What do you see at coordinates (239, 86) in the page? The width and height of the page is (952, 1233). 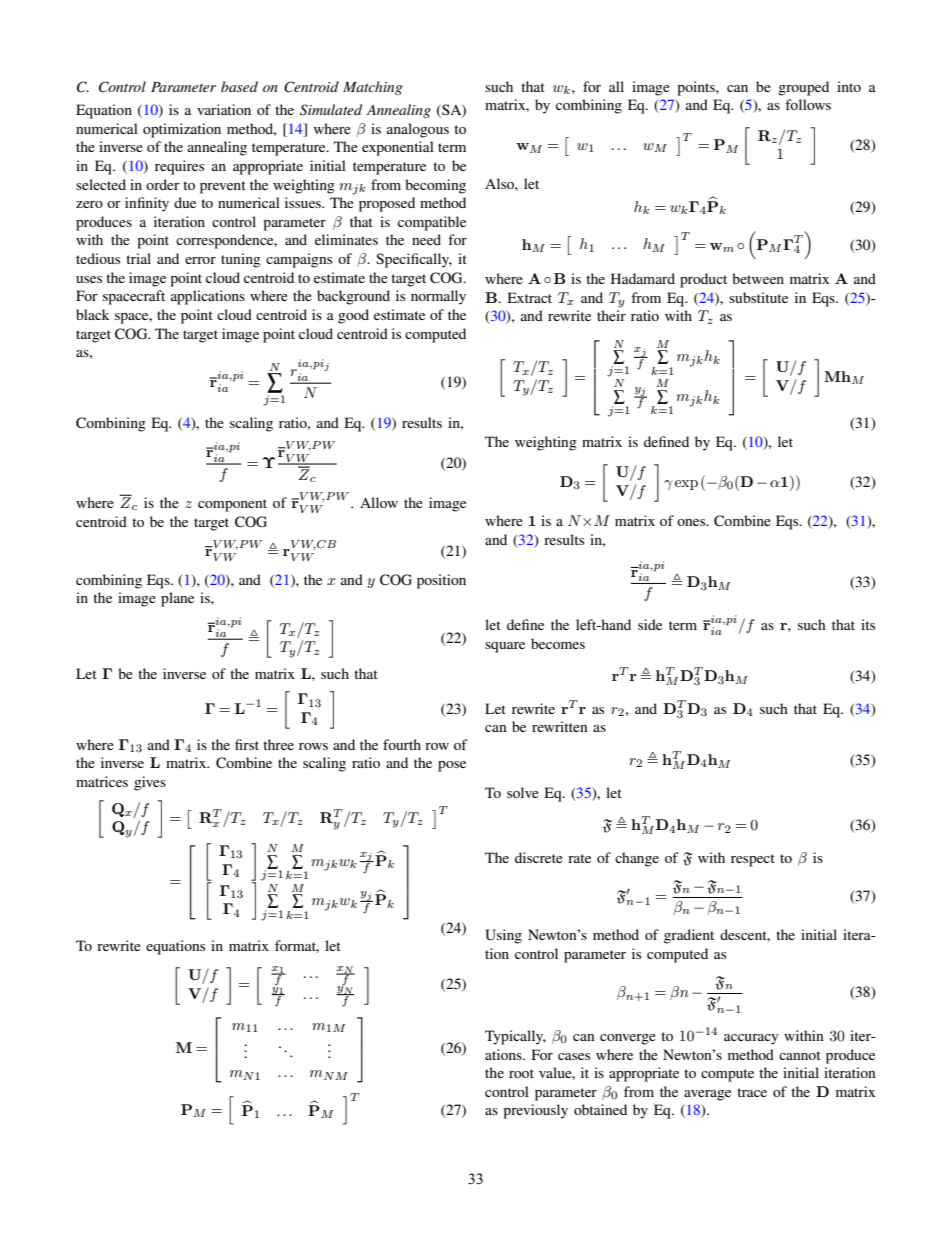 I see `based` at bounding box center [239, 86].
